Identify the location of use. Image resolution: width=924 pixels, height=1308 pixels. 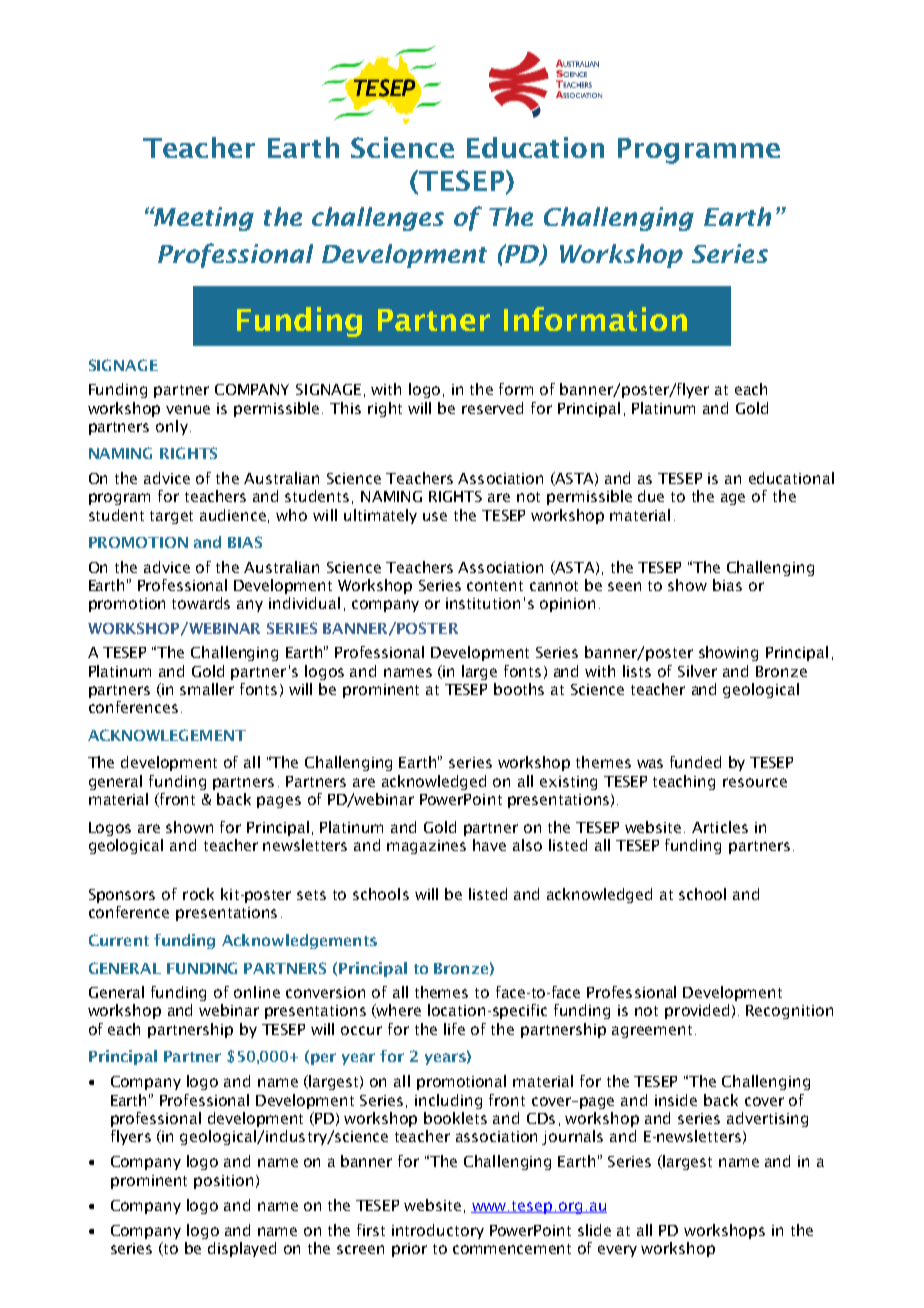
(435, 516).
